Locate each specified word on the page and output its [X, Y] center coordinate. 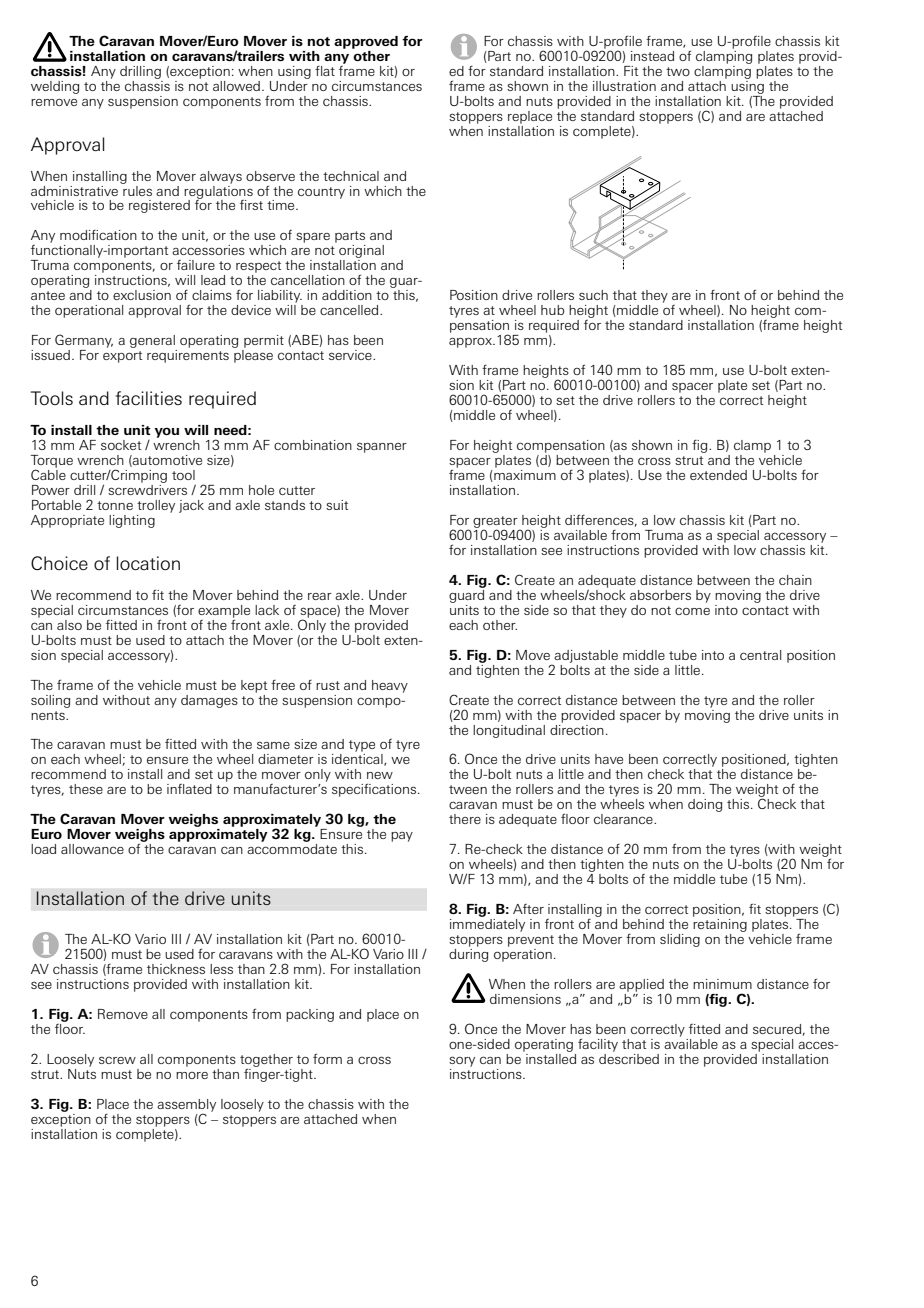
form [327, 1058]
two [678, 71]
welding [55, 87]
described [629, 1057]
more [192, 1075]
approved [366, 42]
